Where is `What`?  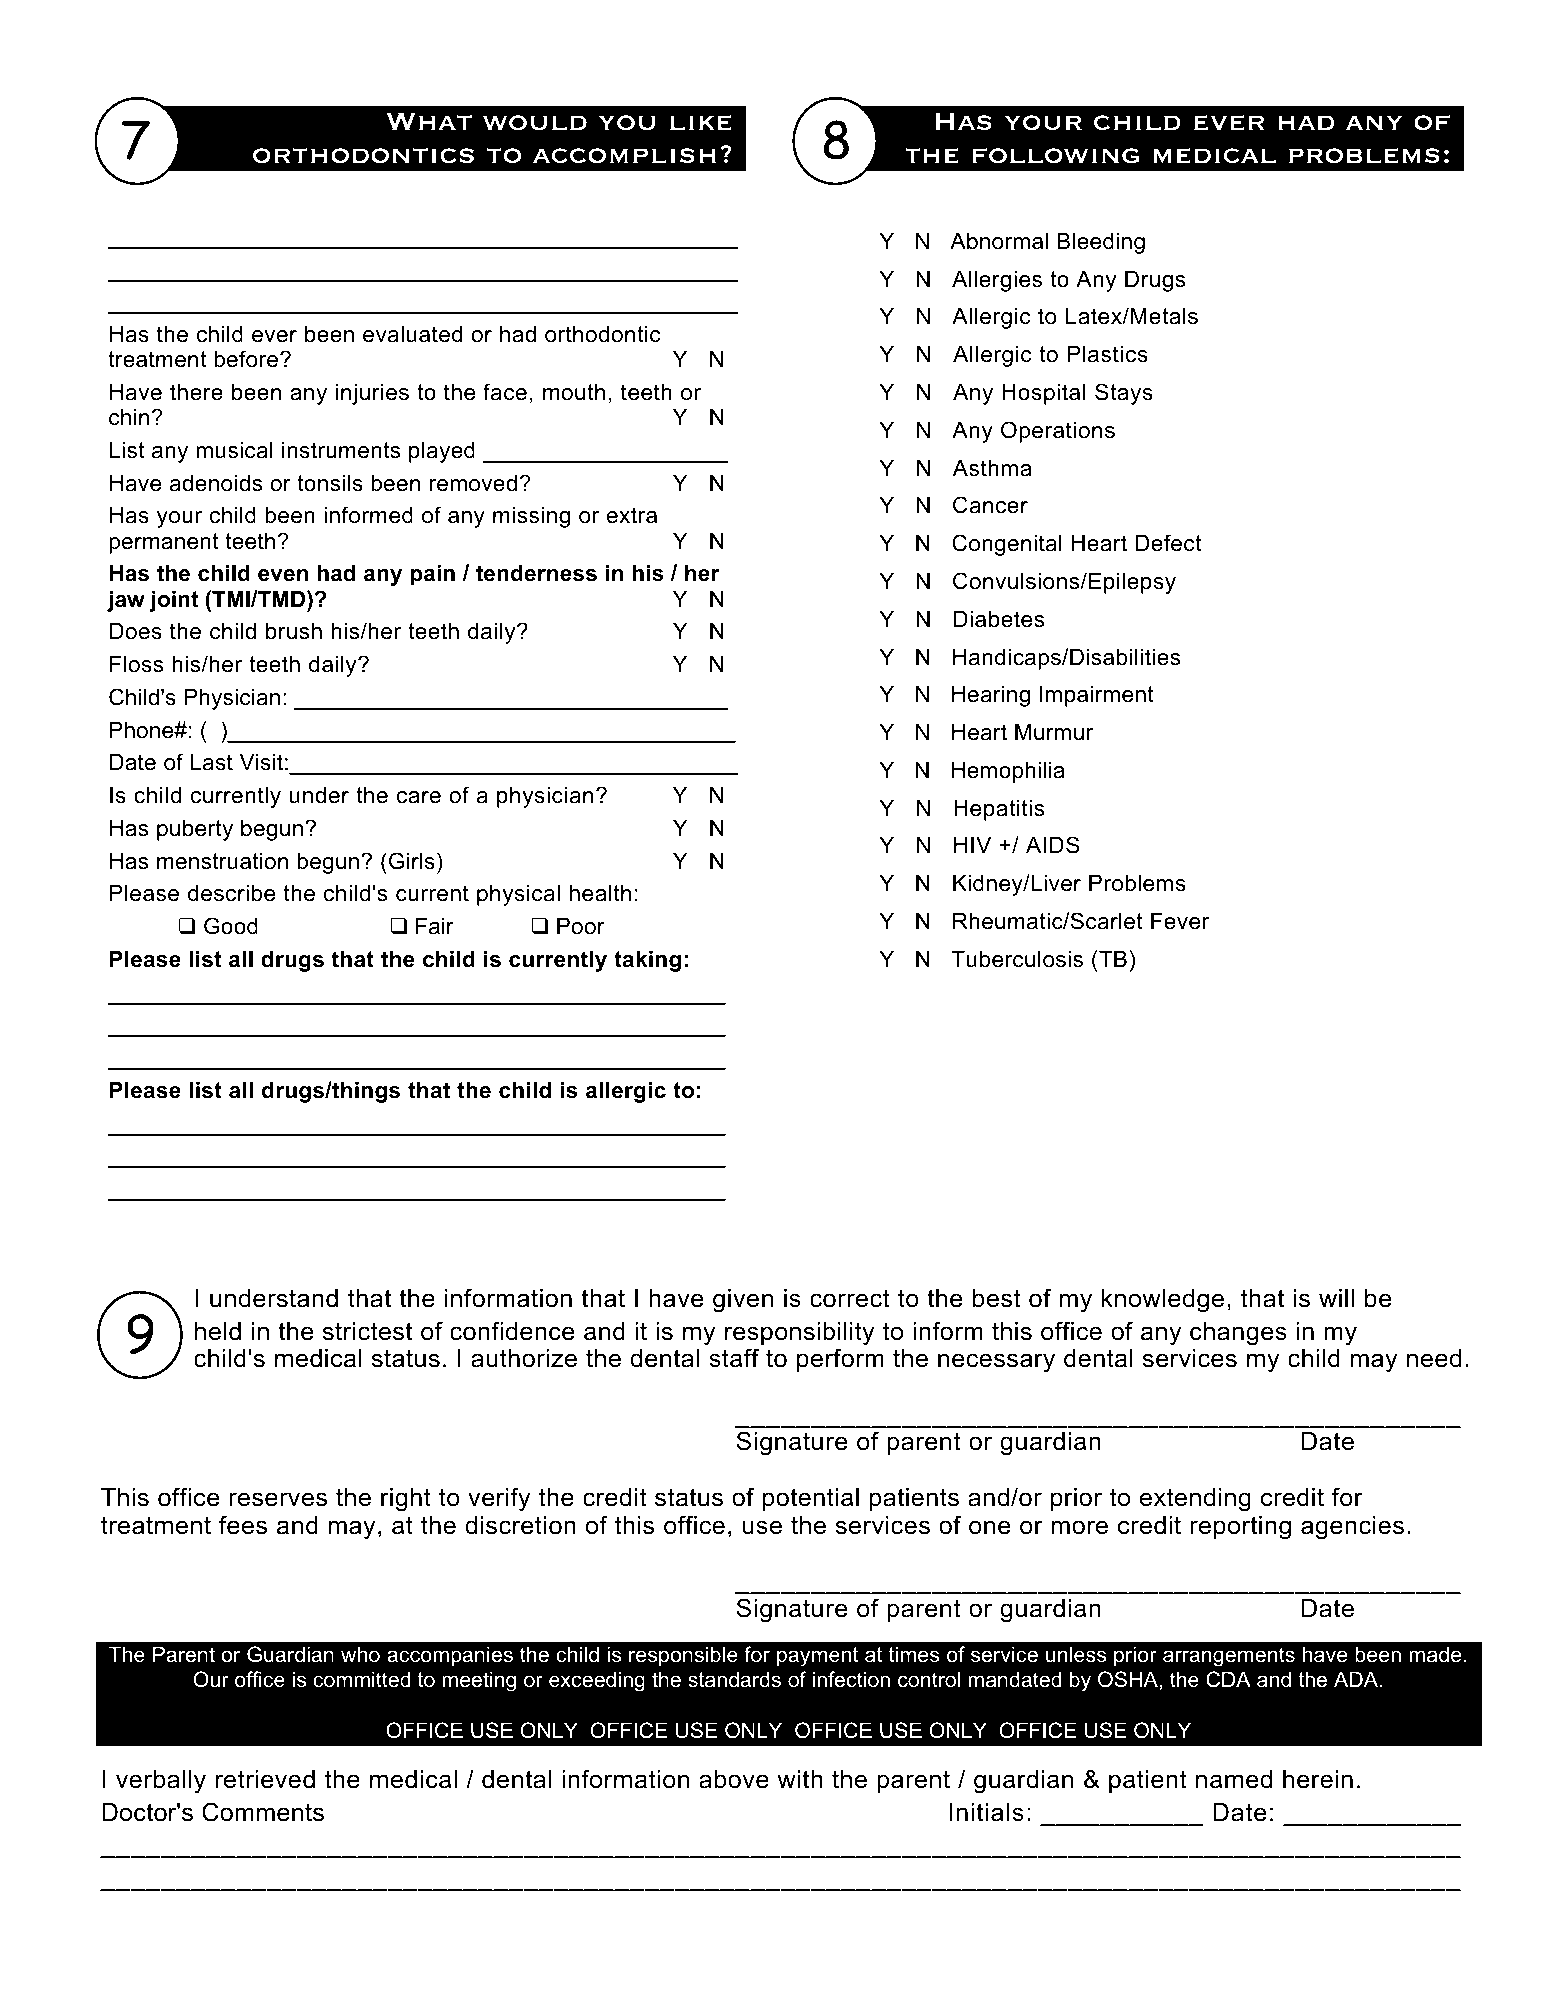
What is located at coordinates (429, 121).
